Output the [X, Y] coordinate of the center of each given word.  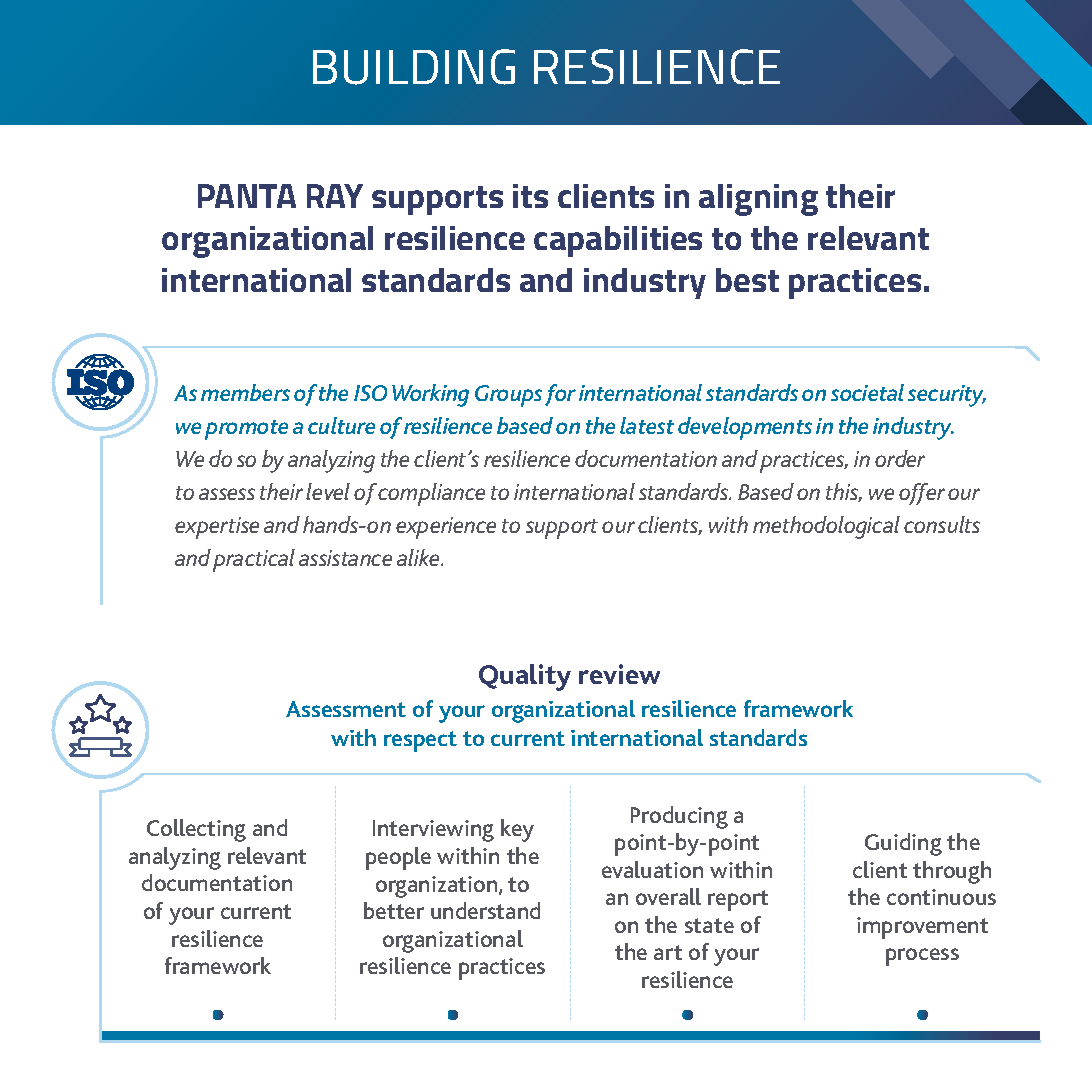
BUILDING [414, 67]
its [530, 196]
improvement [922, 928]
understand [485, 910]
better [394, 910]
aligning [758, 200]
